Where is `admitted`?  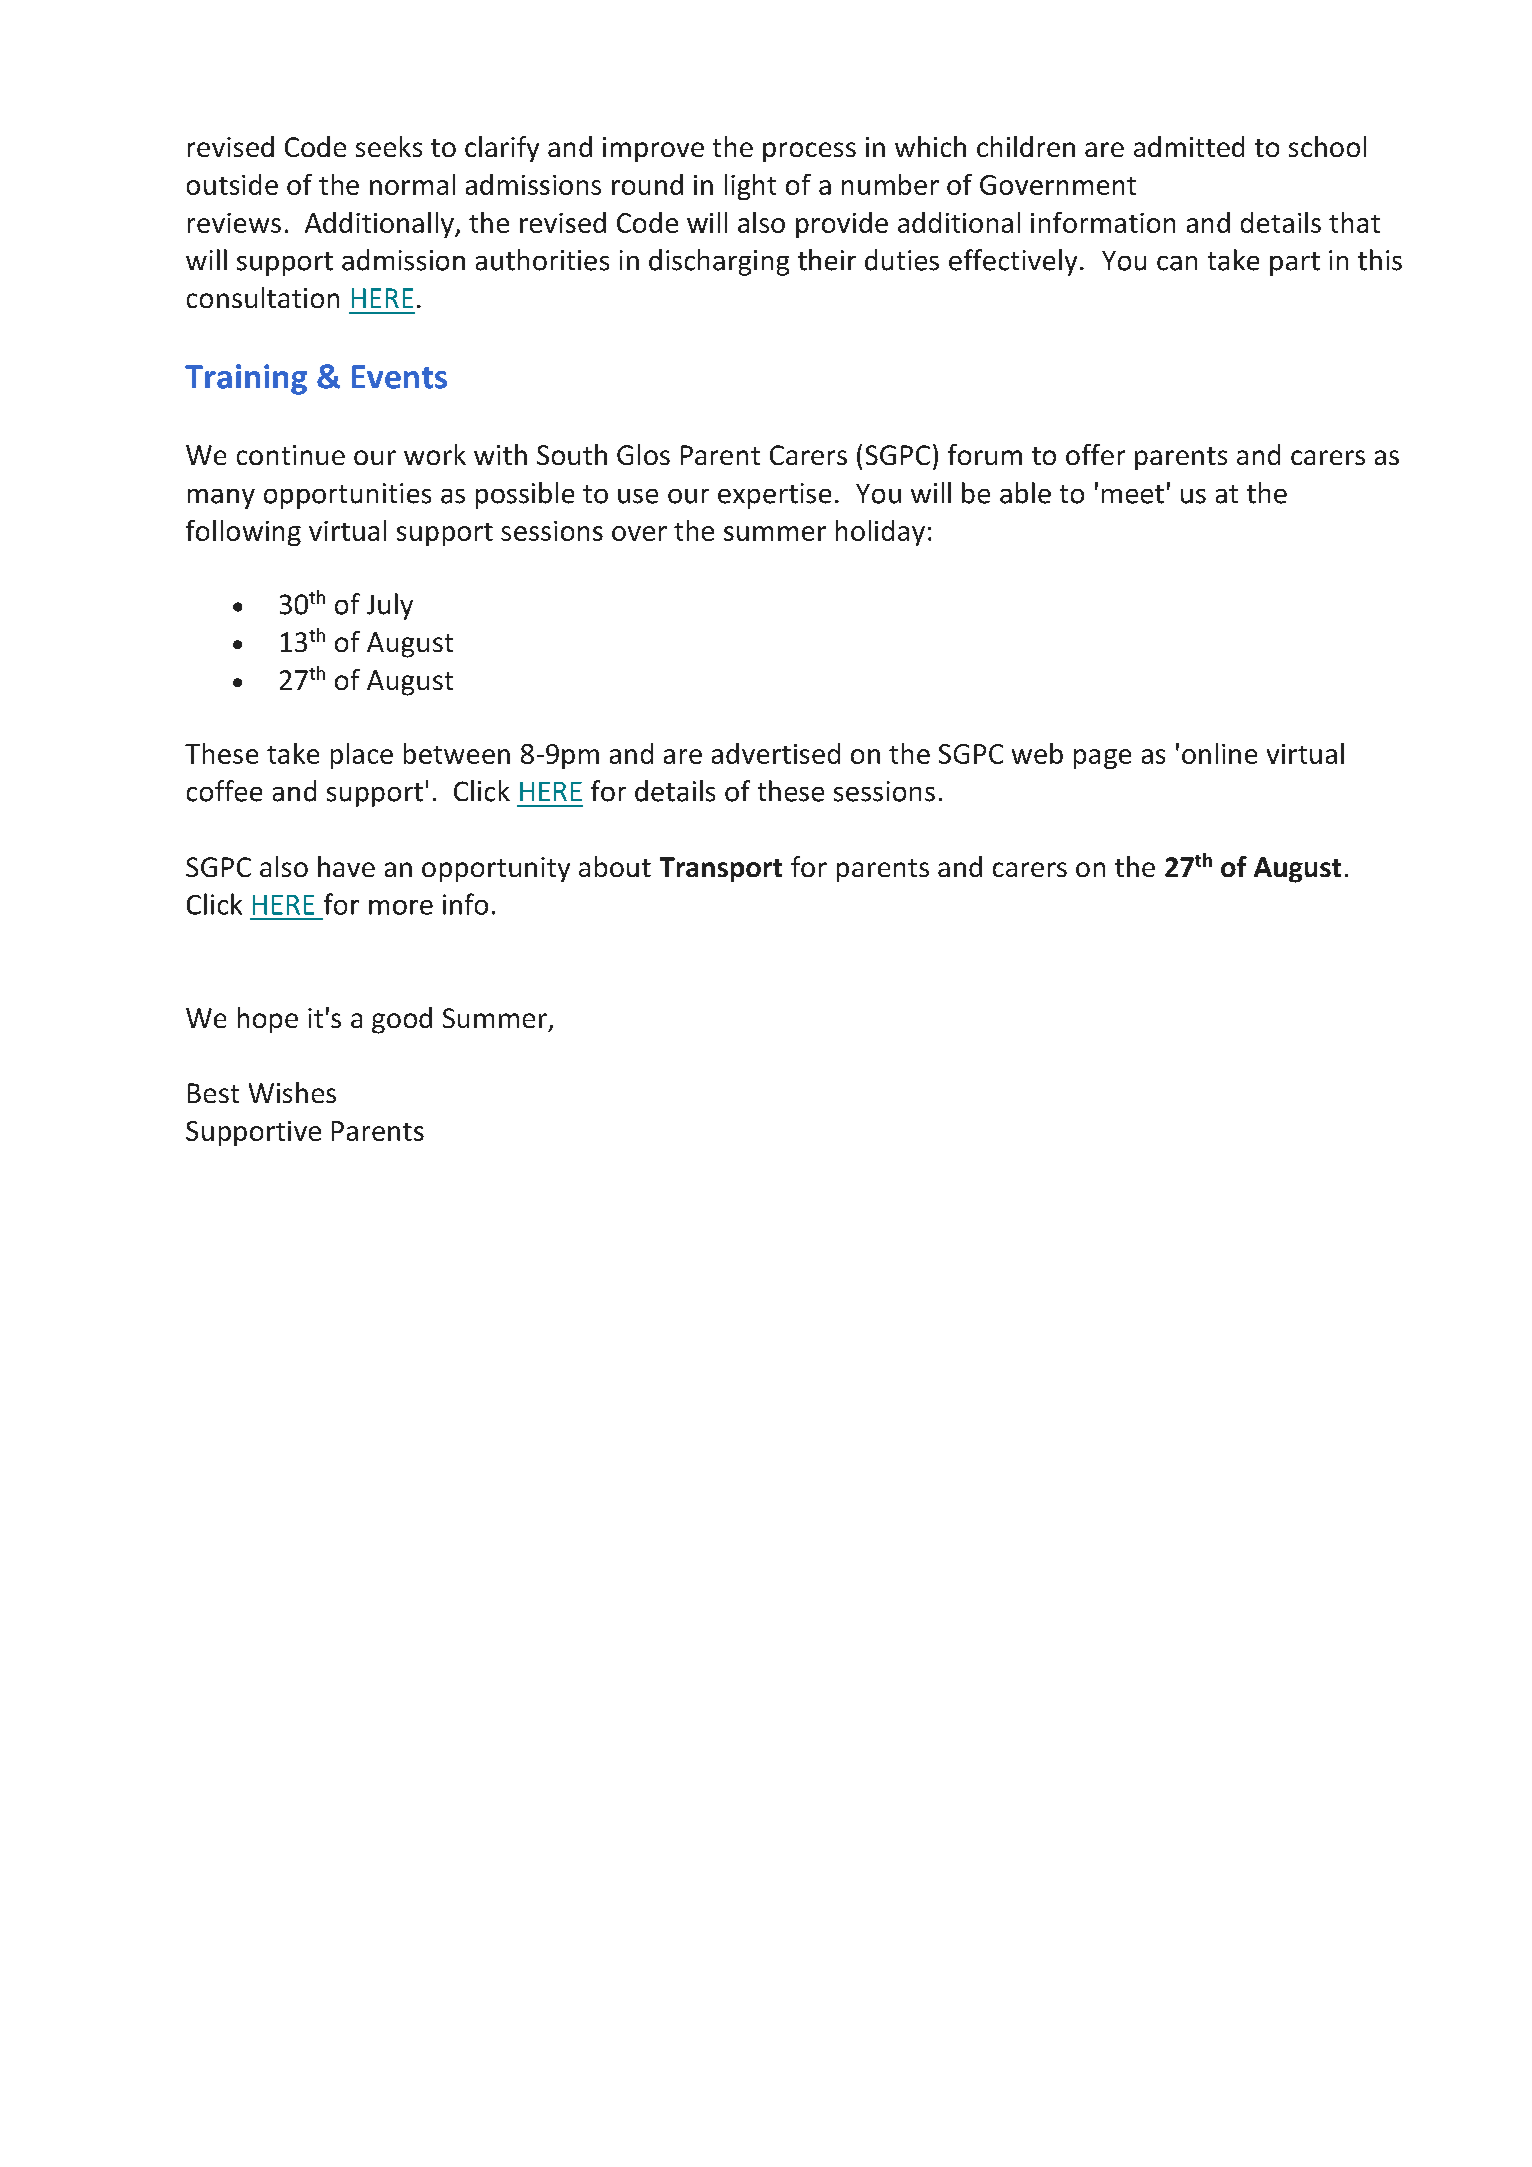 admitted is located at coordinates (1189, 146).
